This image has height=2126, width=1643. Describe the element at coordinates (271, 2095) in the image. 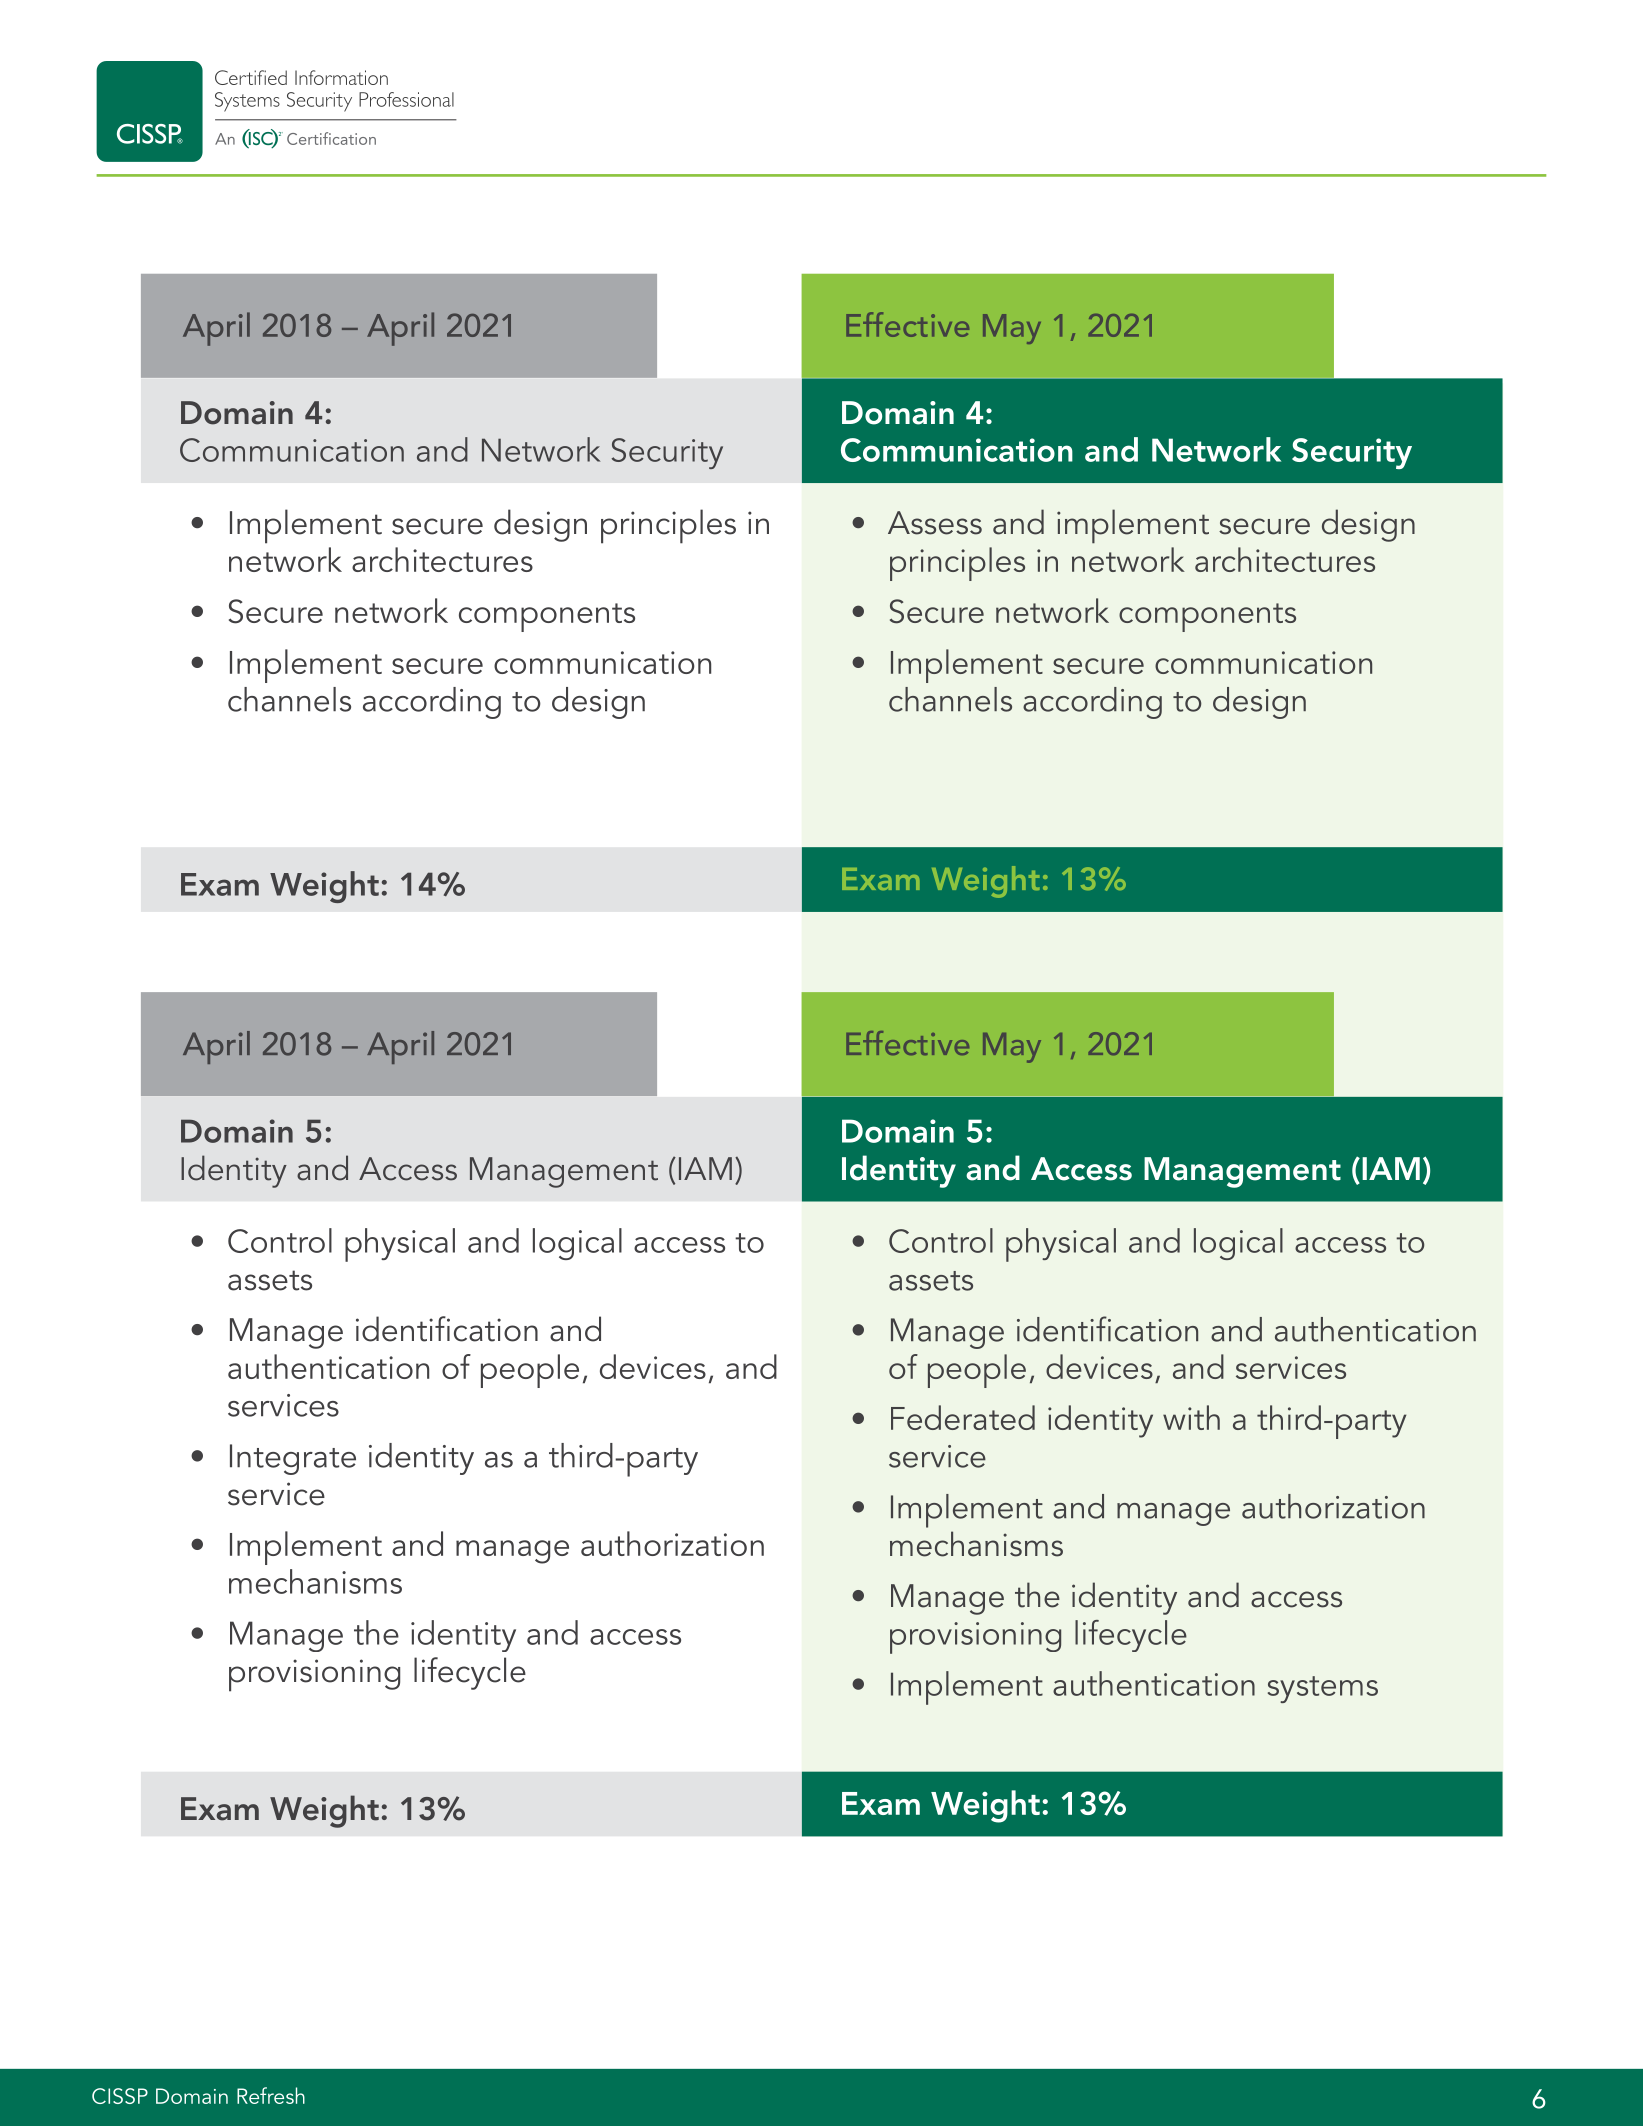

I see `Refresh` at that location.
